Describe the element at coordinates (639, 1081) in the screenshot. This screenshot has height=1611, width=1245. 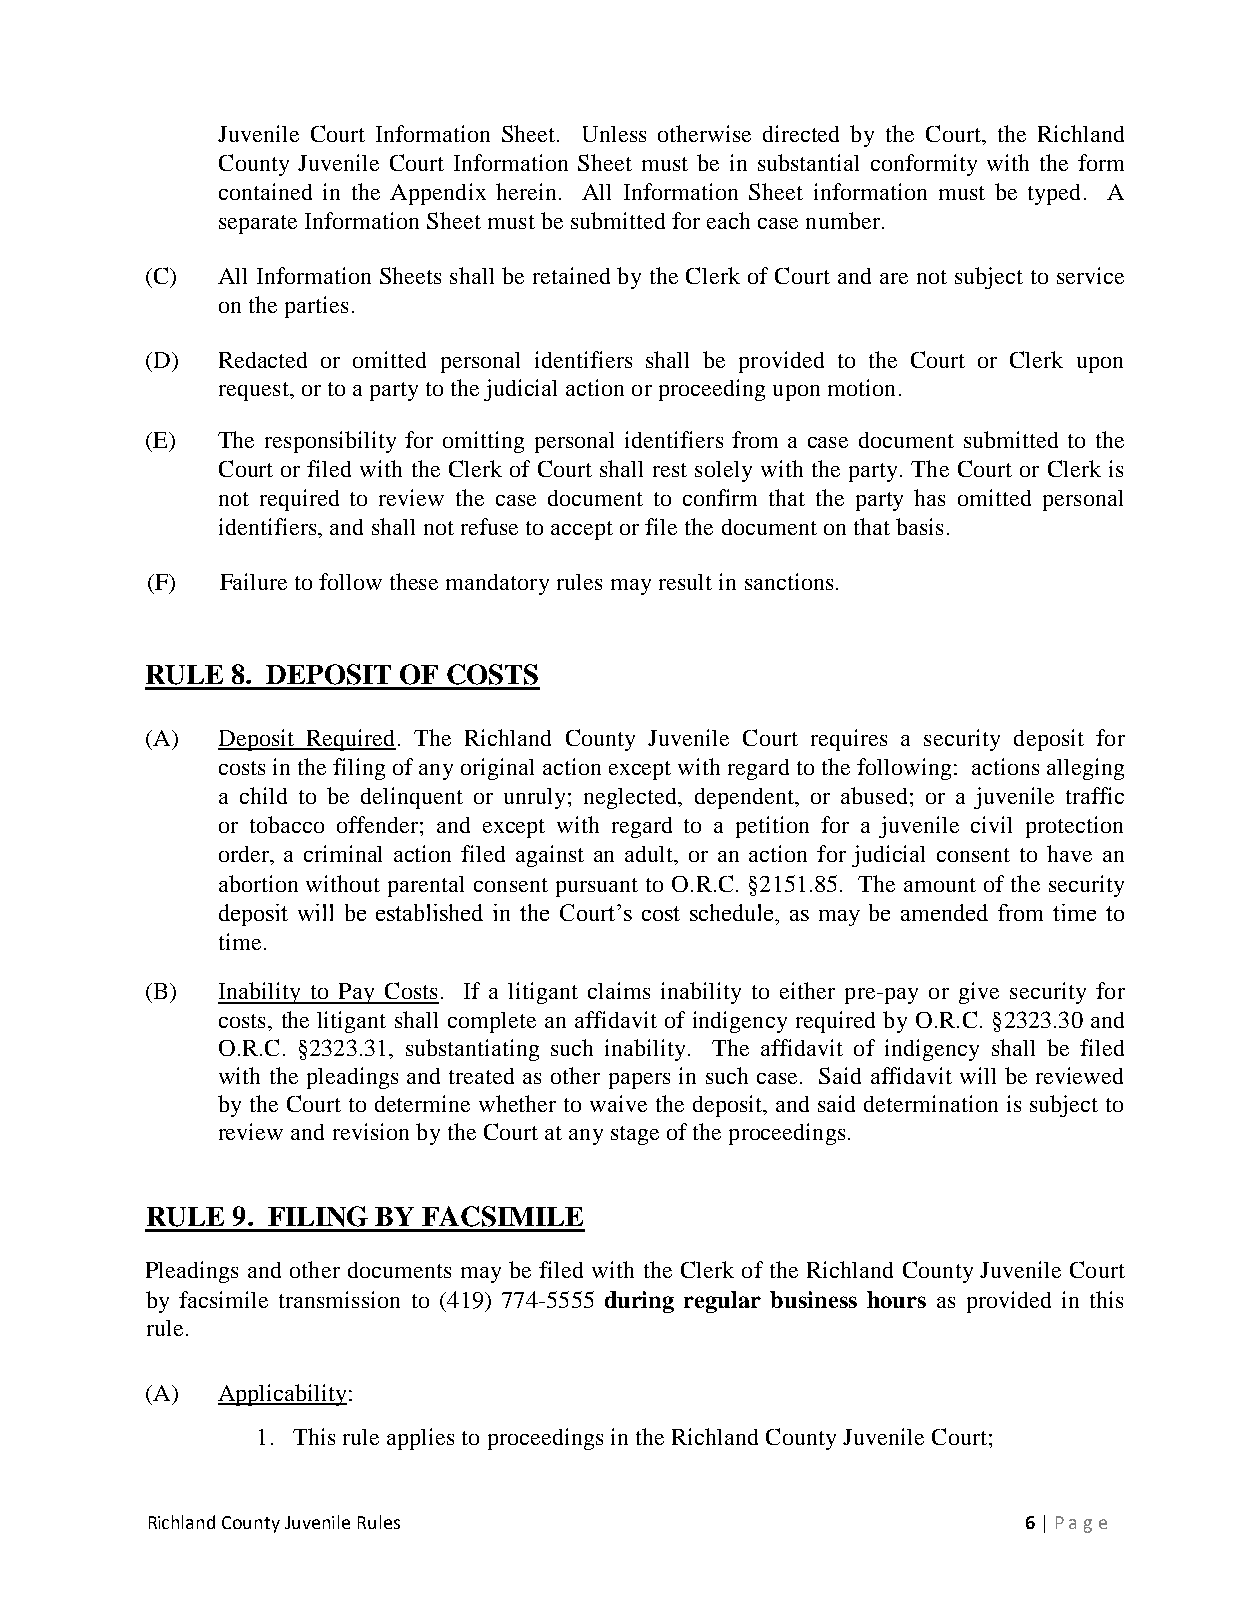
I see `papers` at that location.
